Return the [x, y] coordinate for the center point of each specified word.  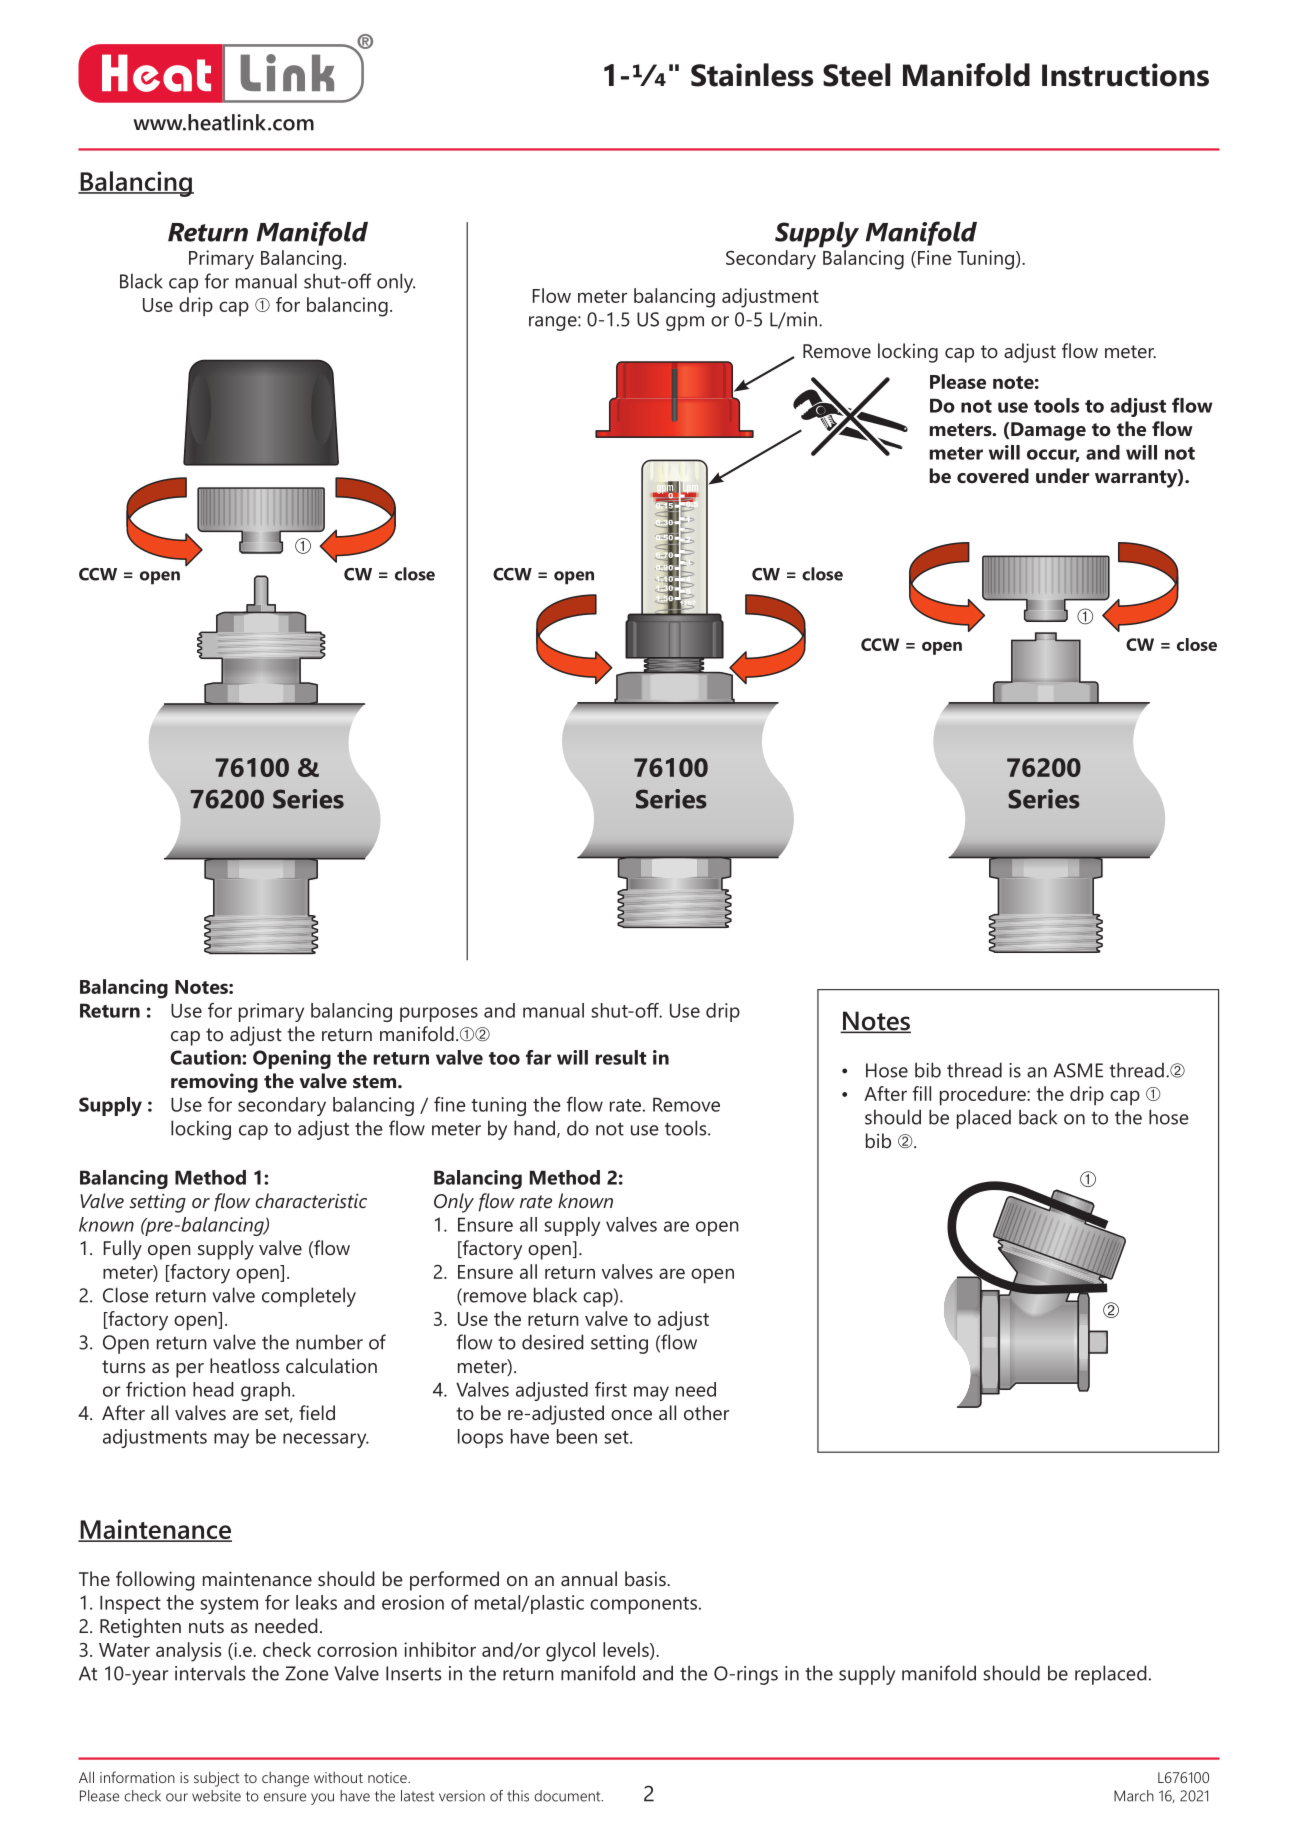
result [620, 1057]
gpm [685, 323]
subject [216, 1779]
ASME [1078, 1070]
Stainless [752, 75]
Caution [206, 1057]
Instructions [1125, 75]
